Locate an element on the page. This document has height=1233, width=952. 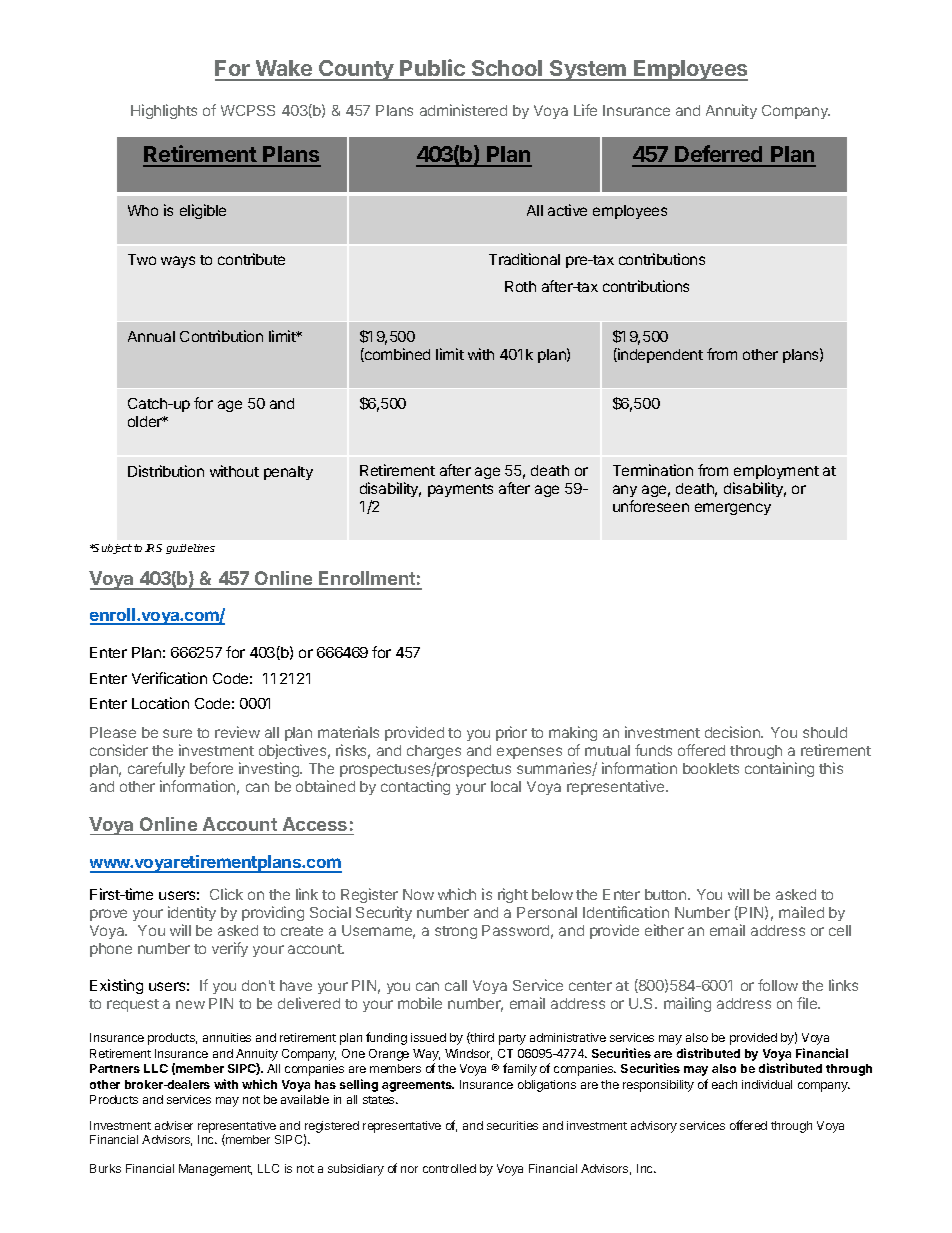
emergency is located at coordinates (733, 509).
